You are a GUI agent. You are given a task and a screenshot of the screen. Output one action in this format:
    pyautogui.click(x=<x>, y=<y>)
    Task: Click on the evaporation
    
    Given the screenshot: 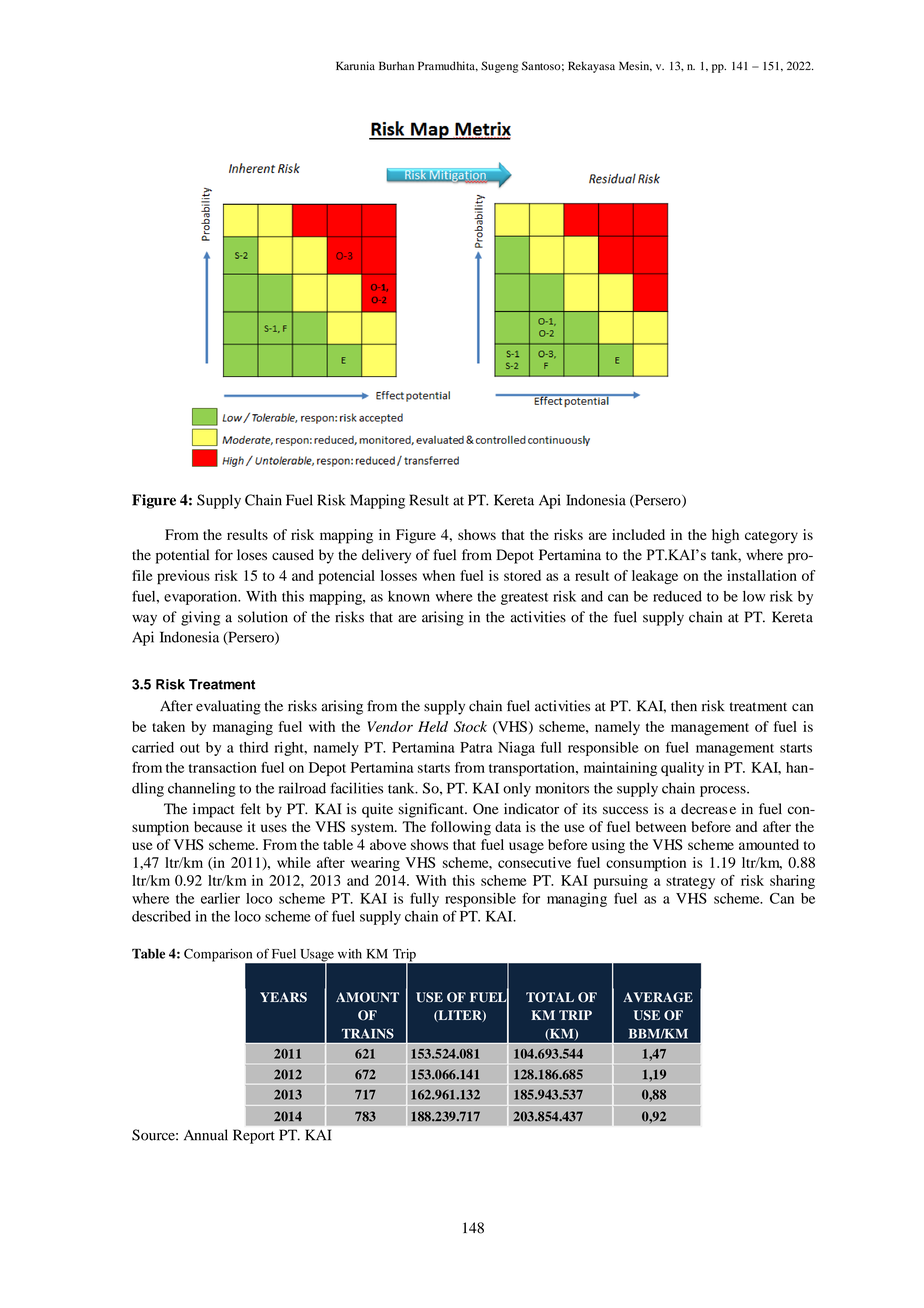 What is the action you would take?
    pyautogui.click(x=202, y=597)
